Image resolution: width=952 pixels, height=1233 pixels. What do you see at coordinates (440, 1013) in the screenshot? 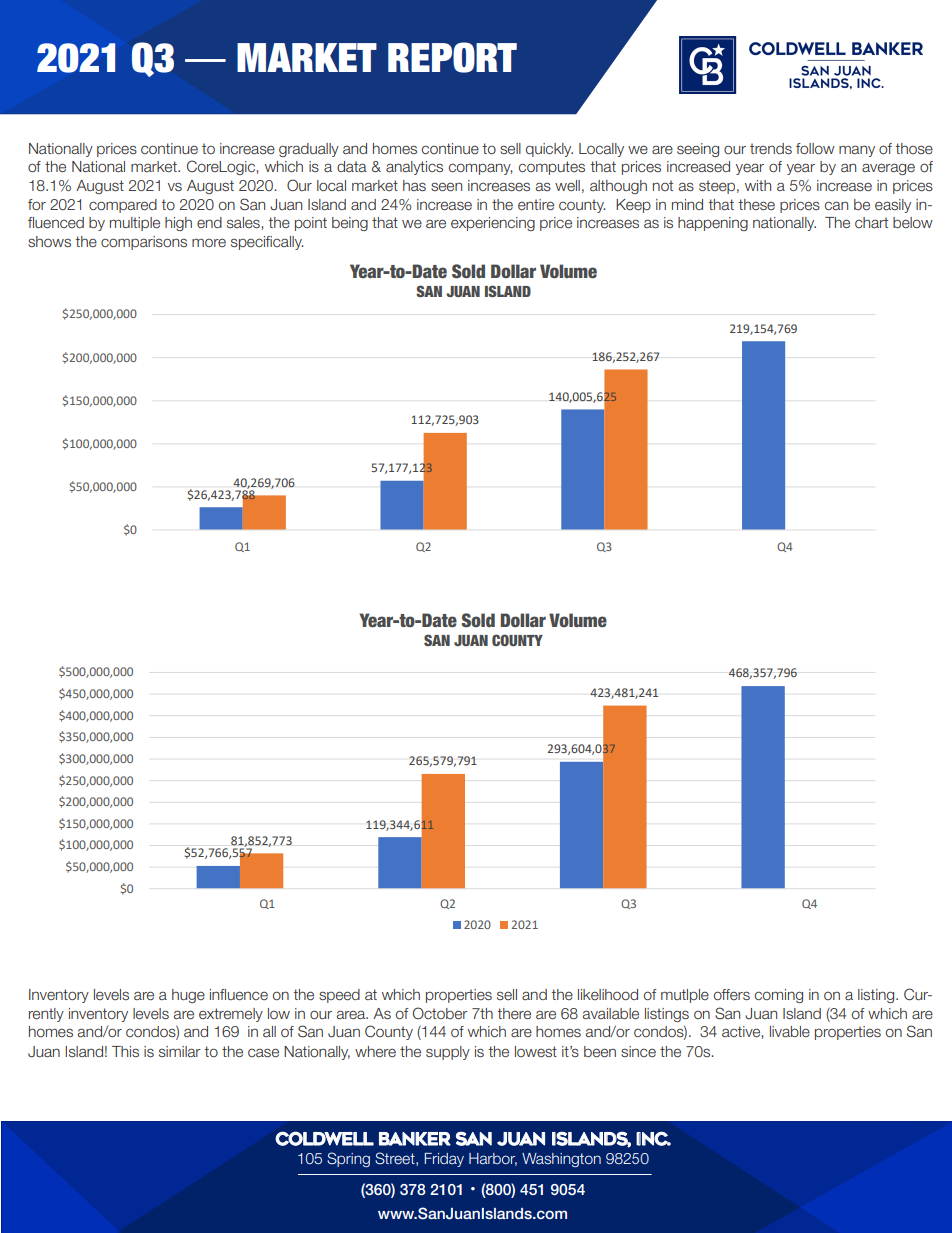
I see `October` at bounding box center [440, 1013].
